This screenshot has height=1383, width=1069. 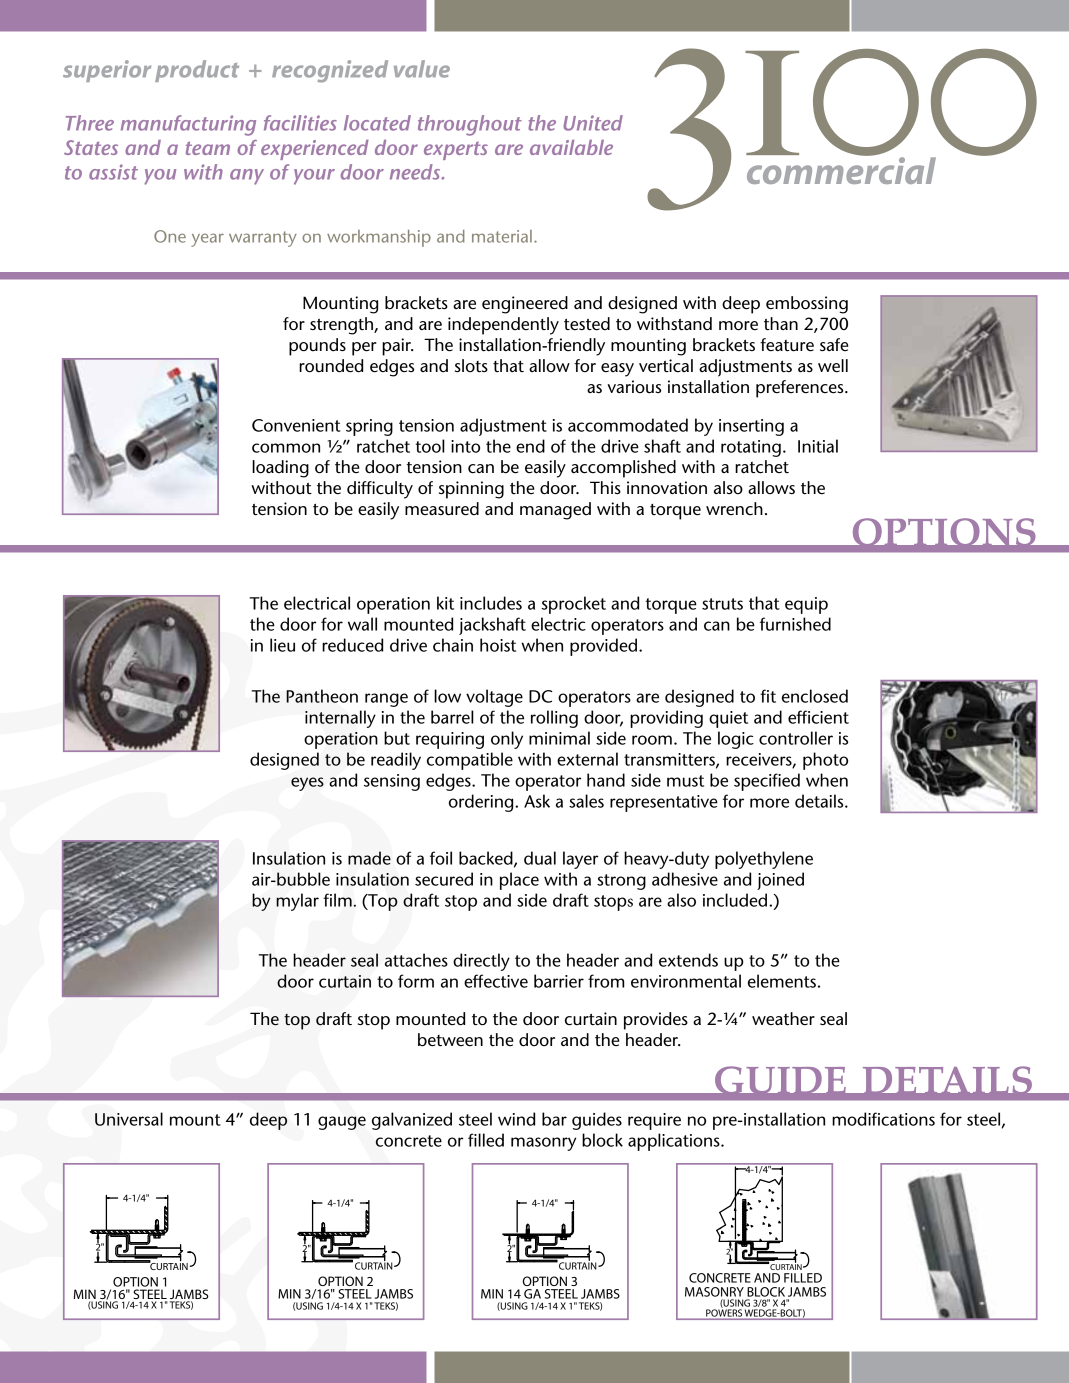 What do you see at coordinates (129, 1119) in the screenshot?
I see `Universal` at bounding box center [129, 1119].
